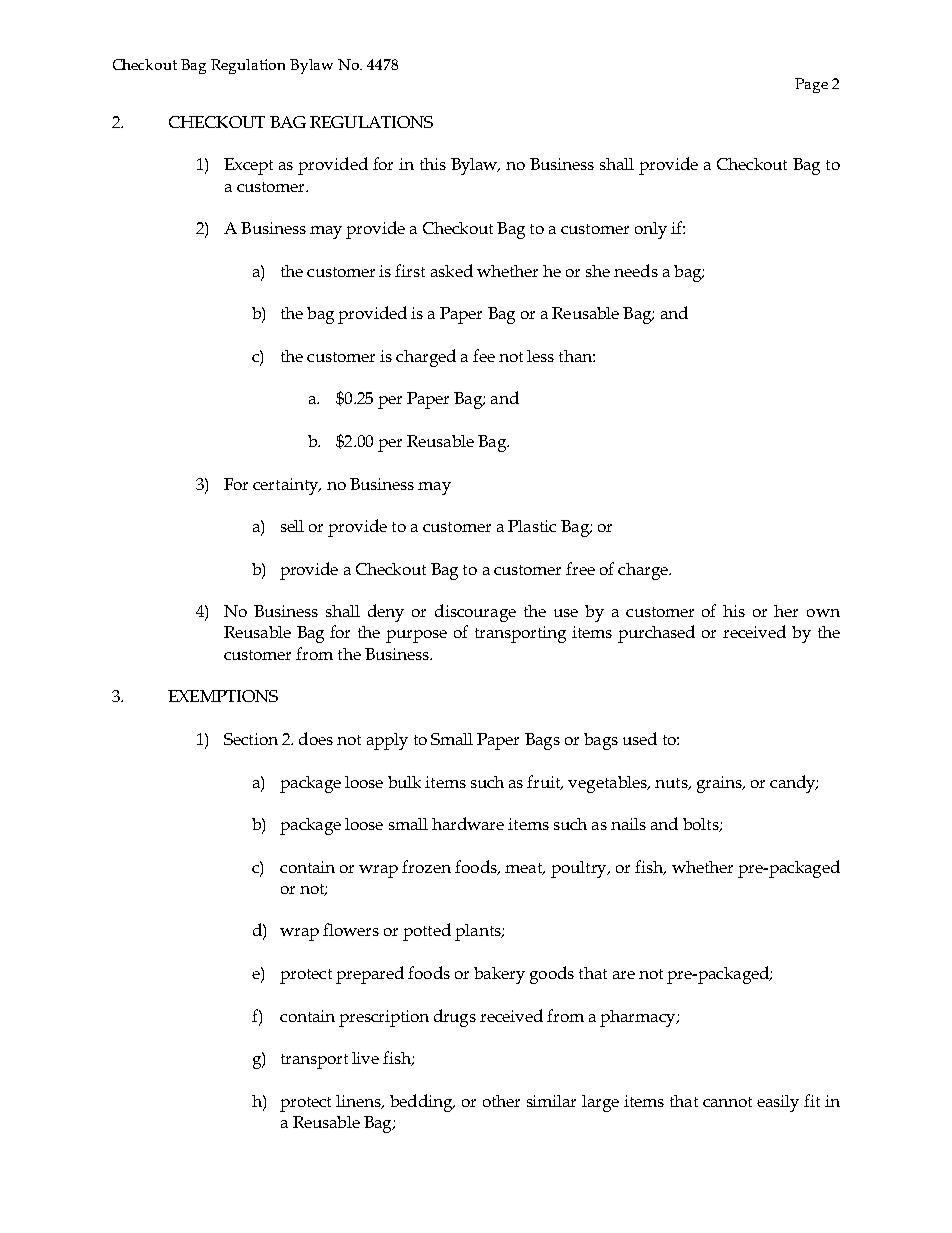 The height and width of the page is (1233, 952). Describe the element at coordinates (365, 1058) in the page. I see `live` at that location.
